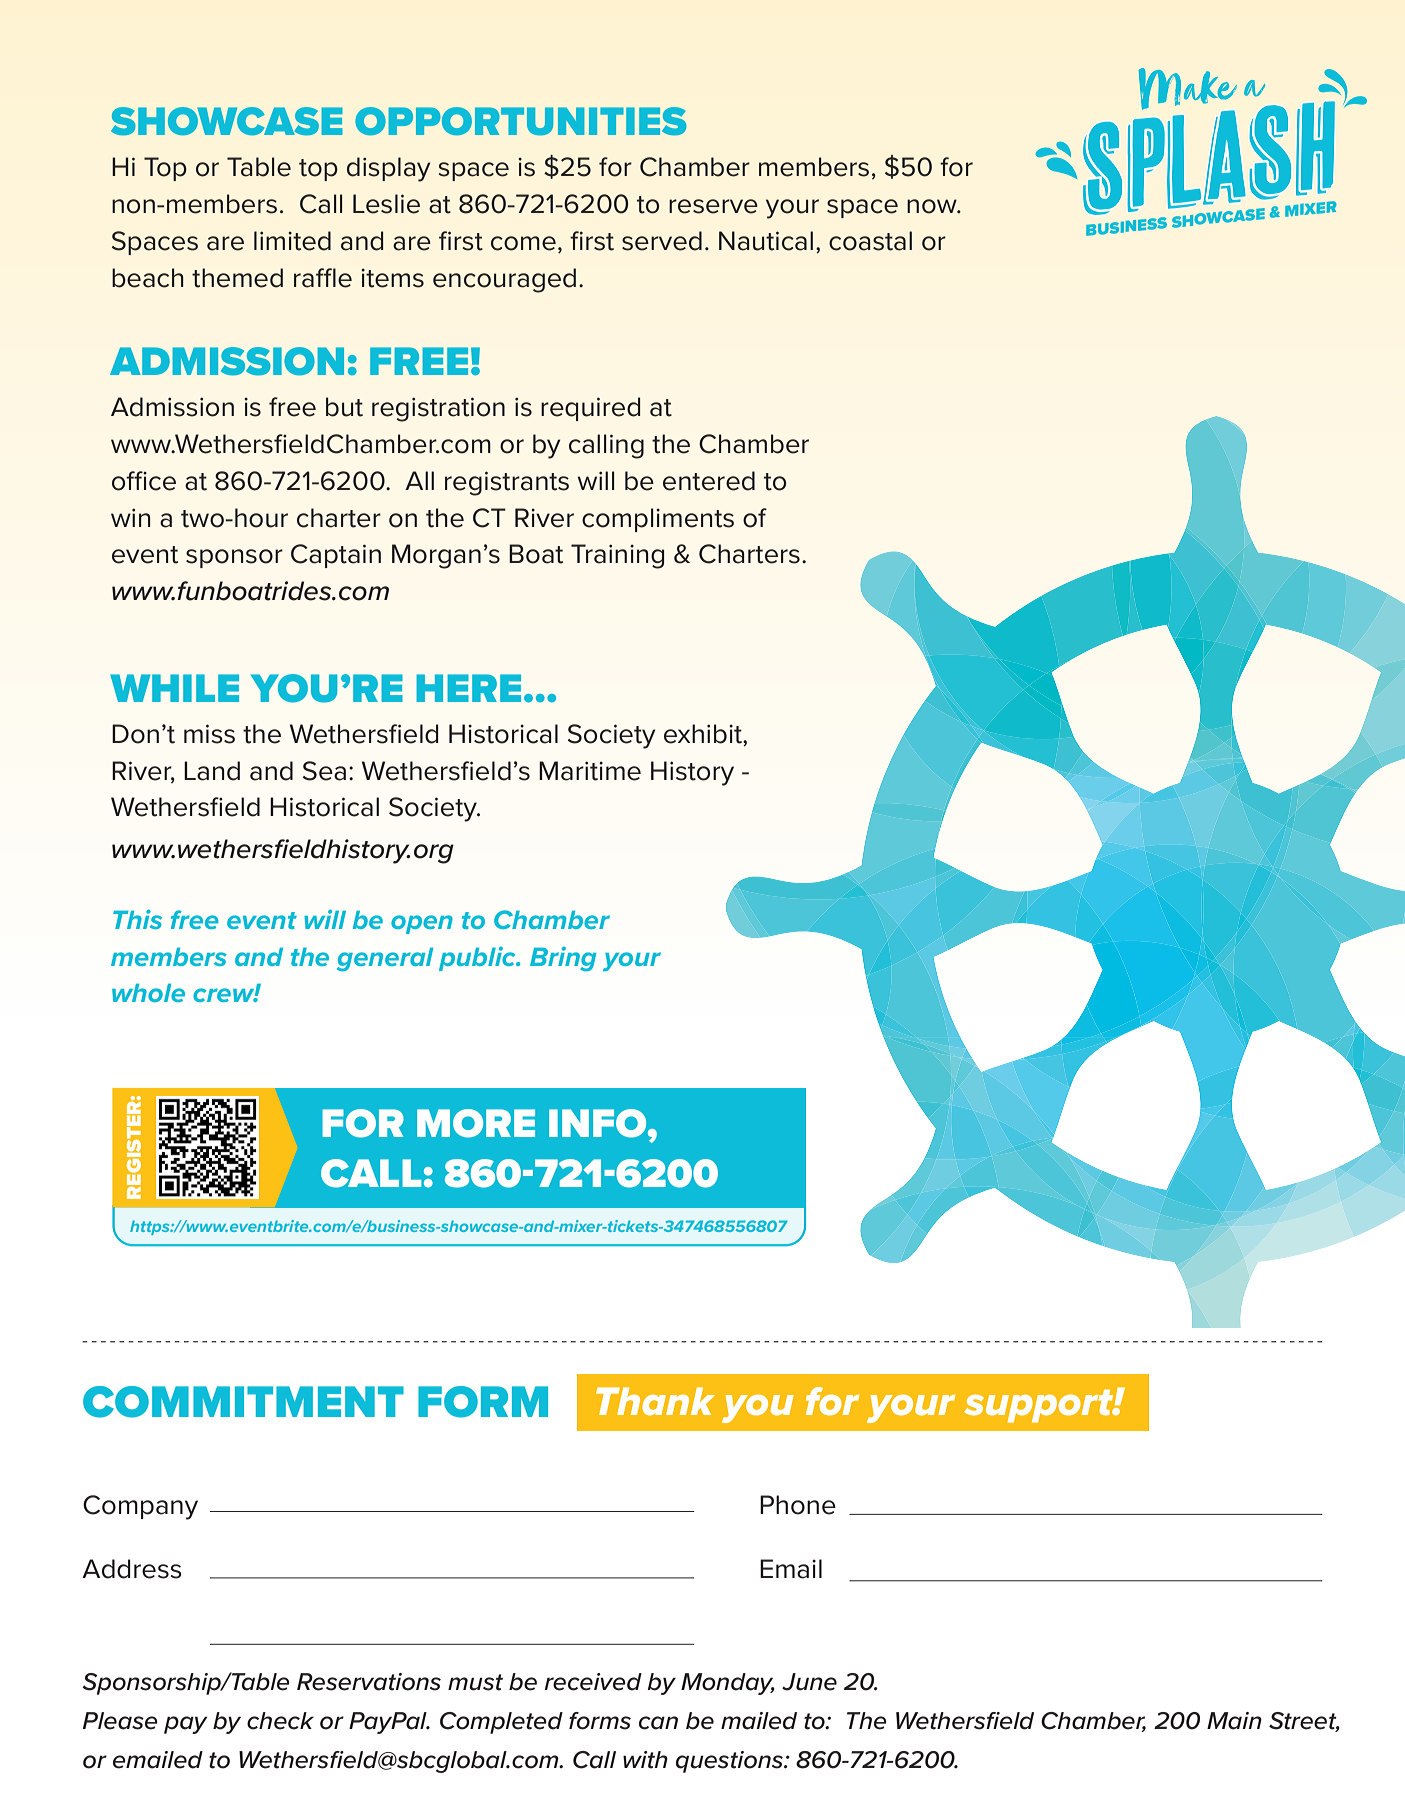 This screenshot has height=1818, width=1405. Describe the element at coordinates (292, 241) in the screenshot. I see `limited` at that location.
